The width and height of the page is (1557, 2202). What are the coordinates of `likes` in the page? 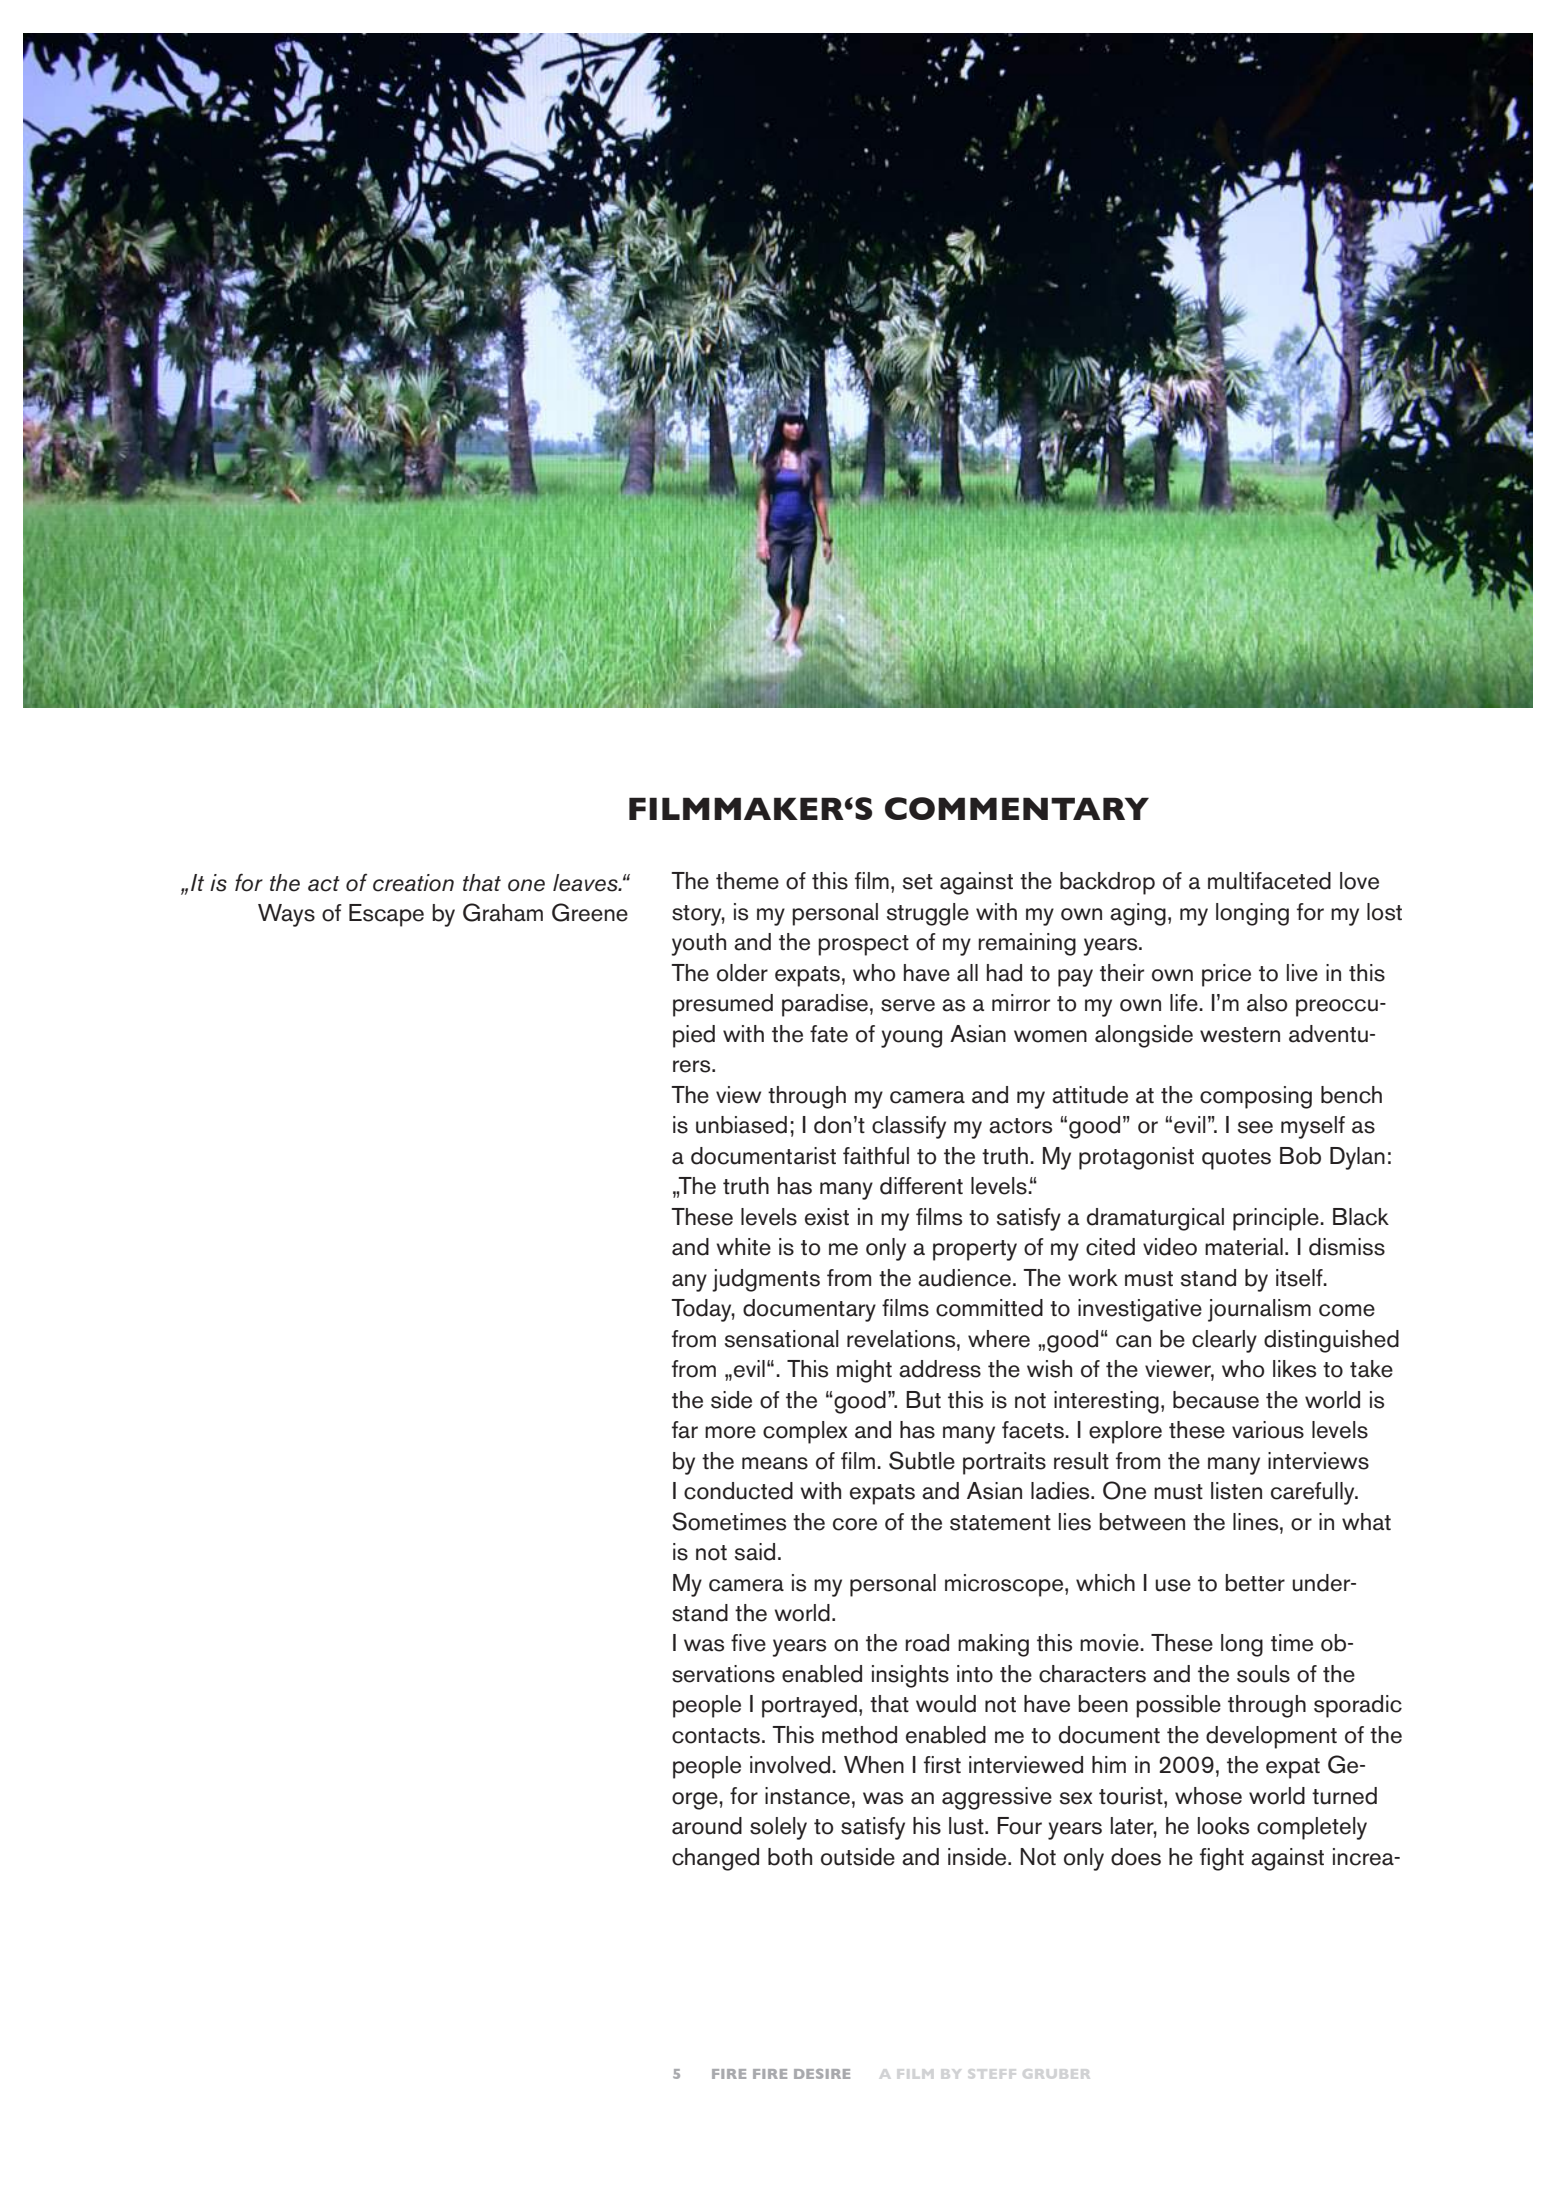 It's located at (1294, 1369).
